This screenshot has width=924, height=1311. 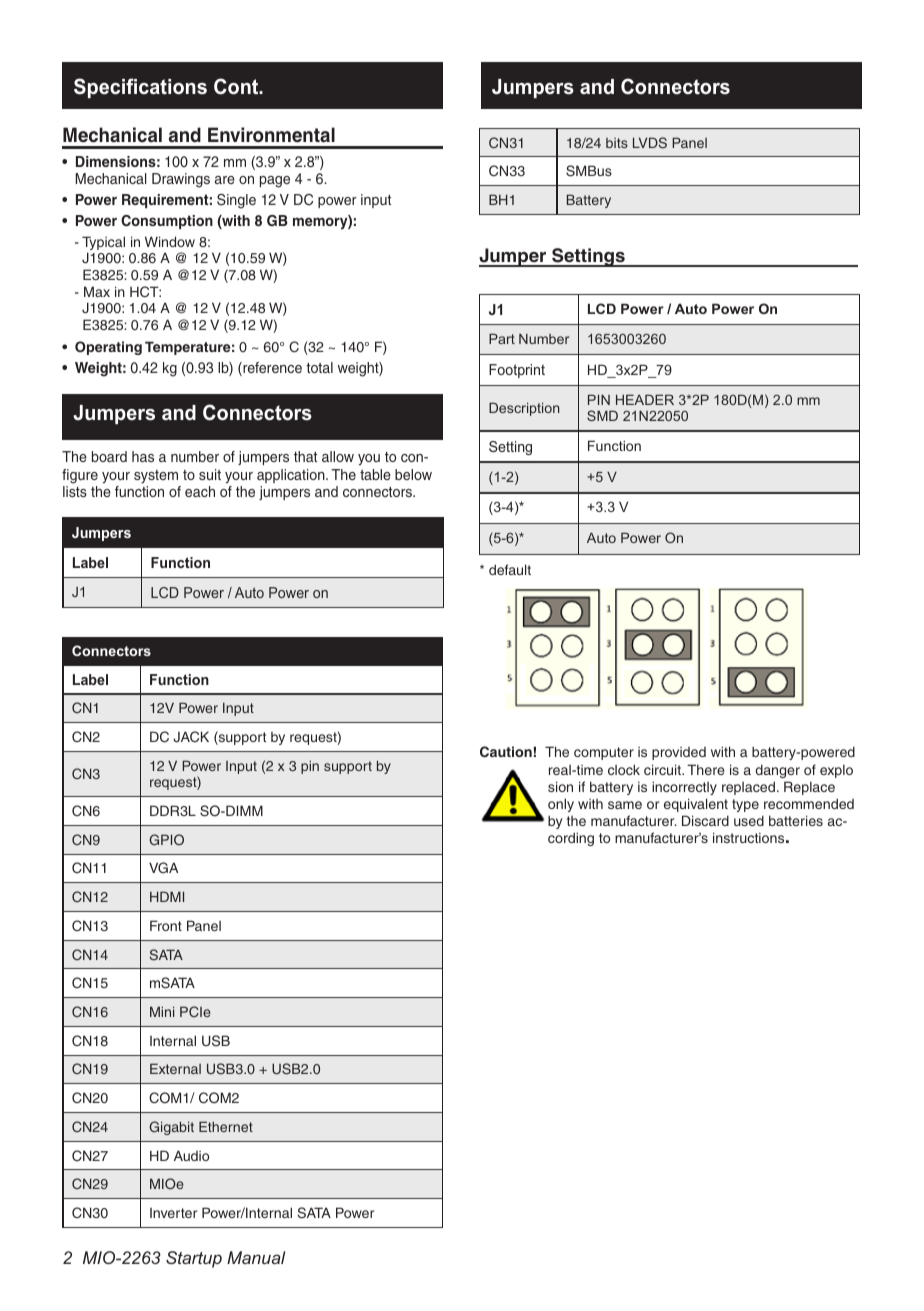 I want to click on provided, so click(x=679, y=753).
